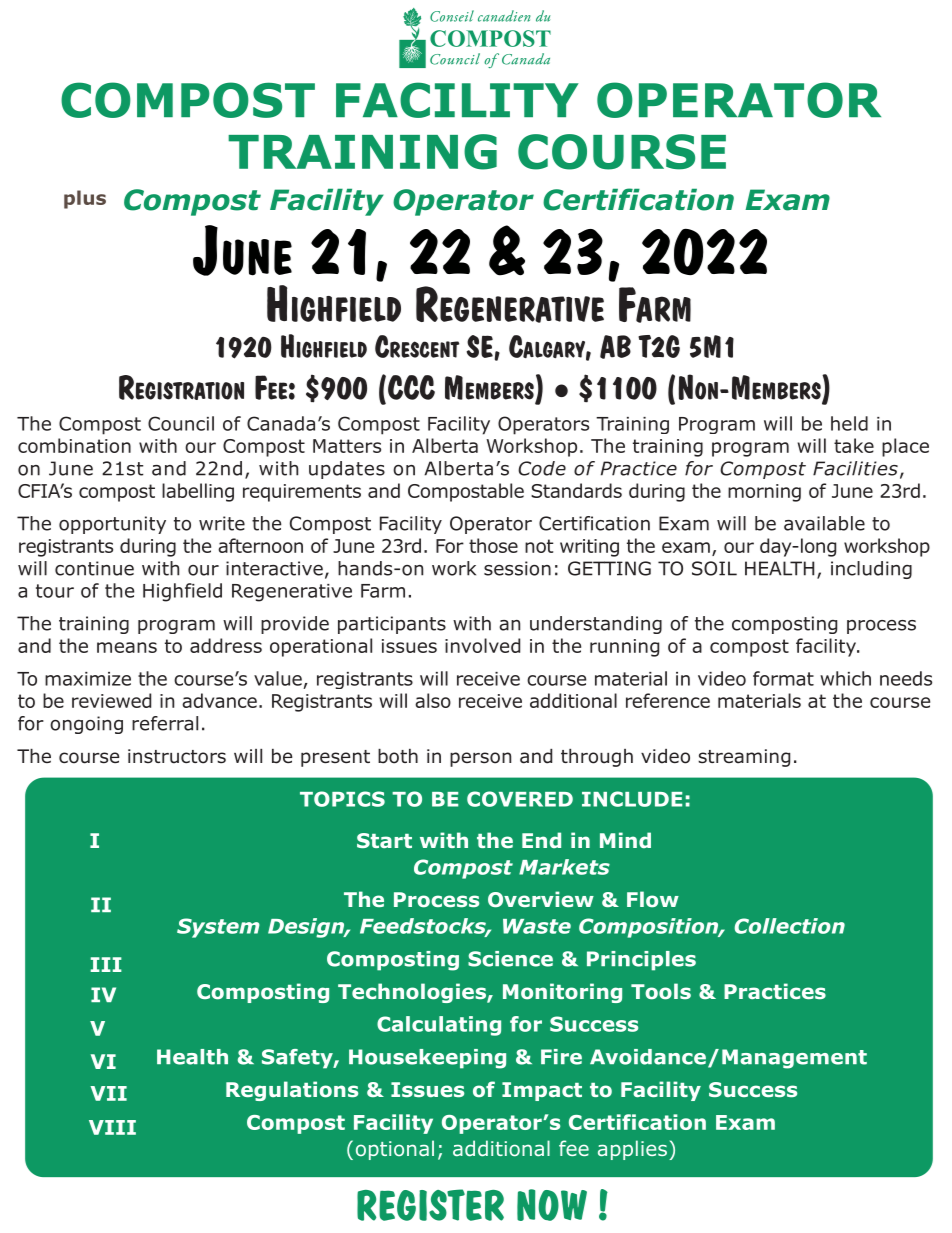  Describe the element at coordinates (789, 926) in the screenshot. I see `Collection` at that location.
